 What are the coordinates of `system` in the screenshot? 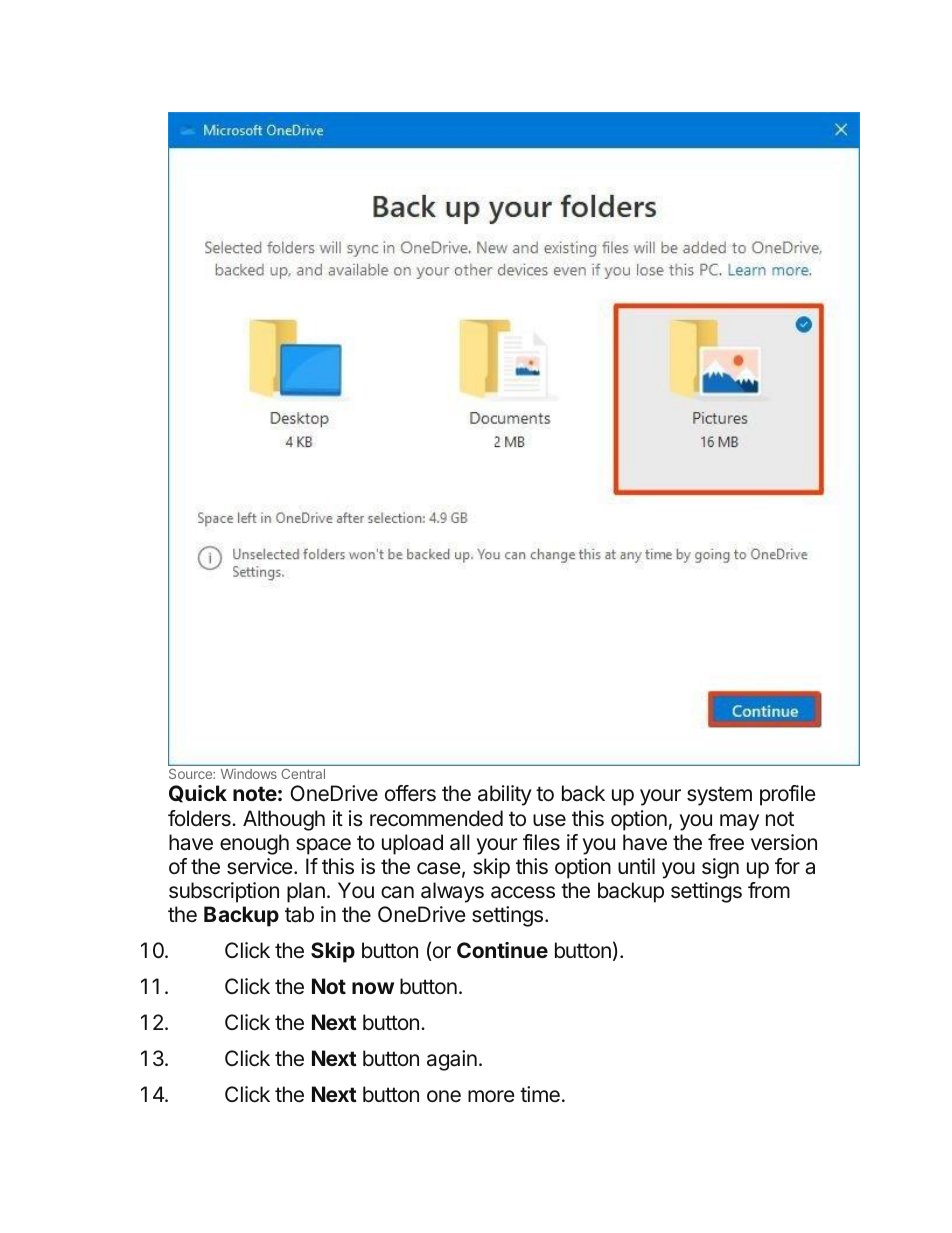 It's located at (719, 796).
